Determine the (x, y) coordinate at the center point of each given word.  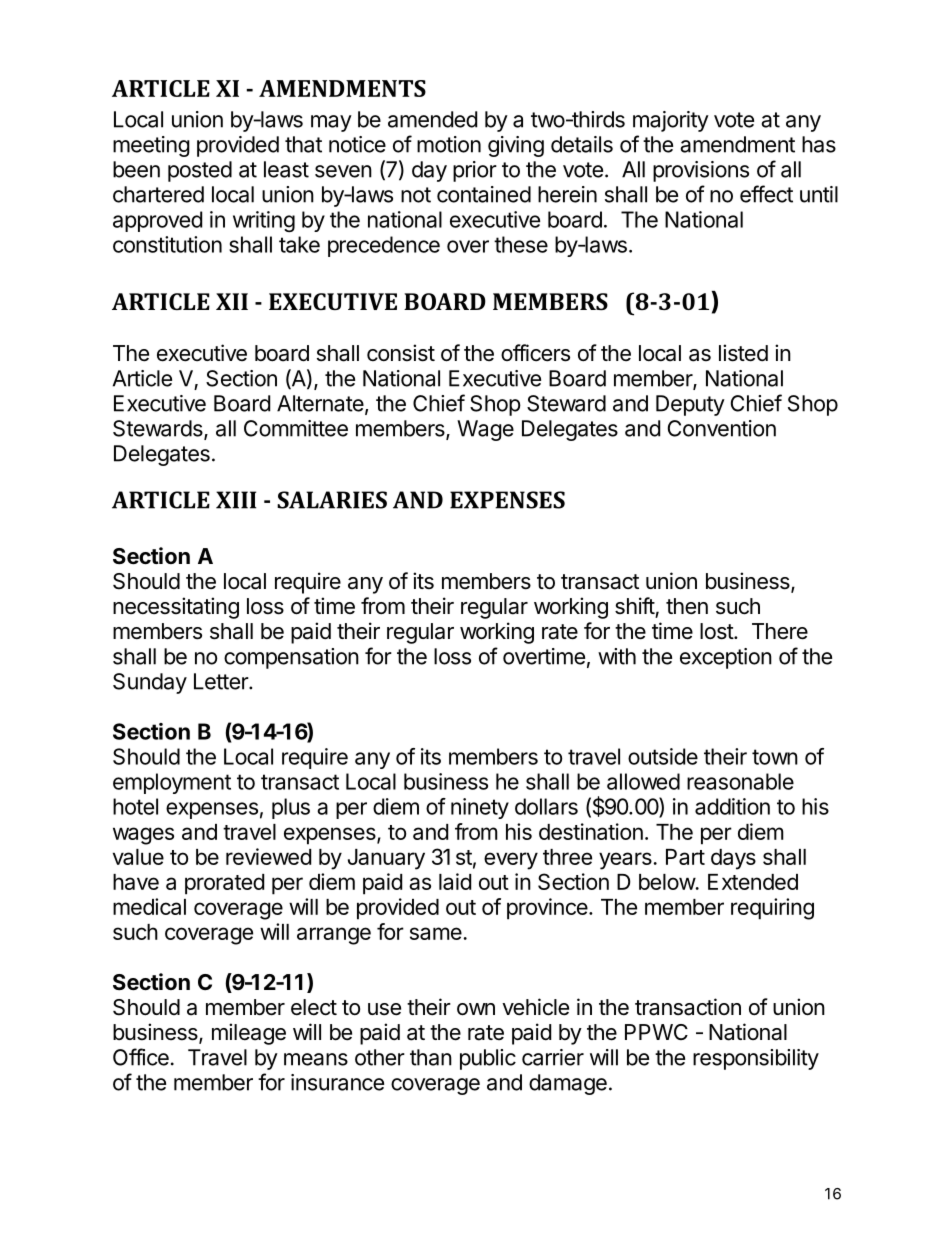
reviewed (268, 856)
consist (401, 353)
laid (455, 881)
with (617, 656)
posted (200, 171)
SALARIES (332, 500)
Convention (722, 428)
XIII (236, 500)
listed (743, 353)
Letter (222, 681)
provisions (701, 171)
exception (726, 658)
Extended (753, 882)
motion (449, 144)
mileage (249, 1034)
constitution (167, 244)
